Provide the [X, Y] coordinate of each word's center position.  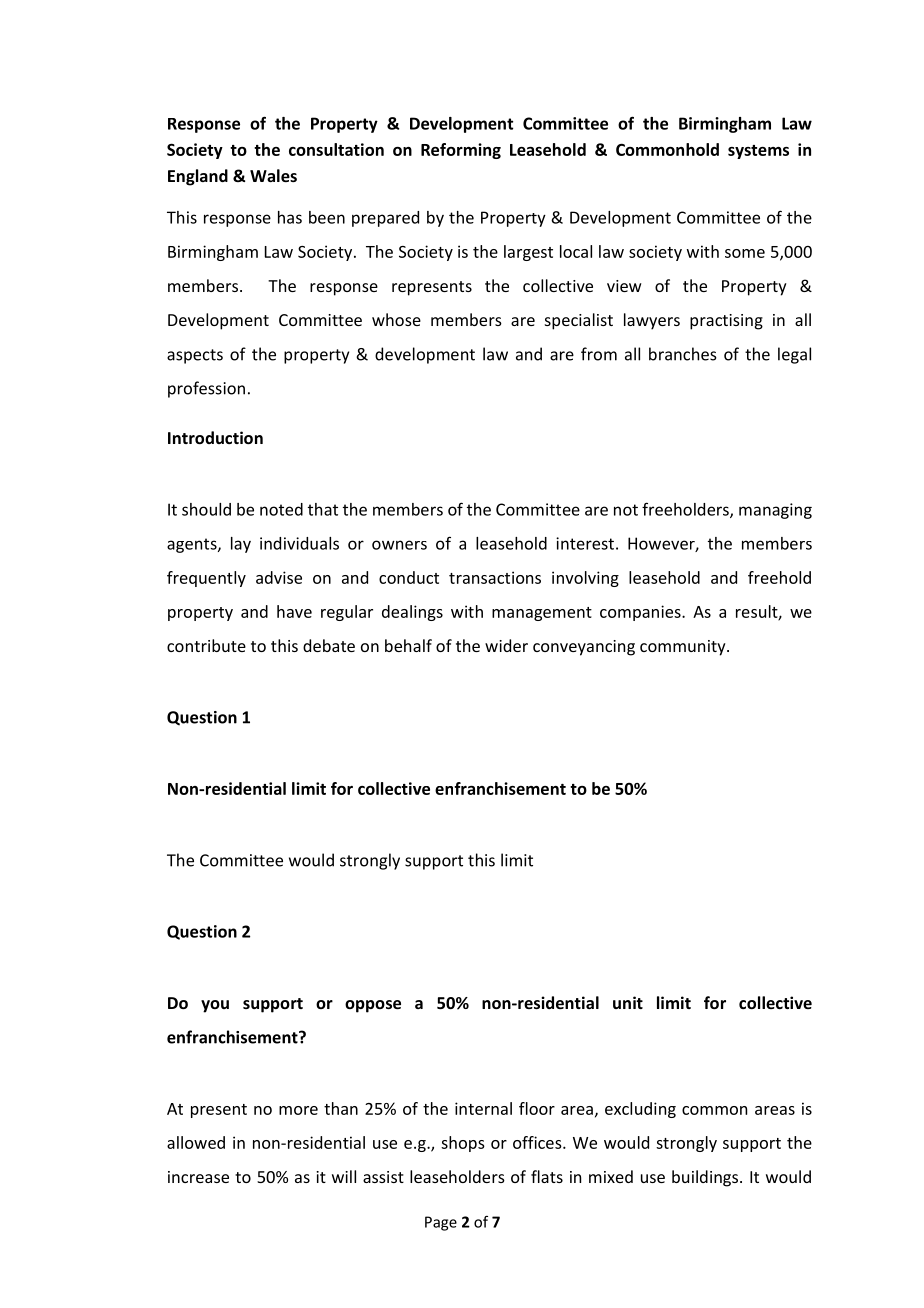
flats [547, 1176]
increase [198, 1177]
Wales [273, 175]
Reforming [461, 151]
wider [506, 645]
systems [758, 152]
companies [641, 613]
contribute [206, 645]
